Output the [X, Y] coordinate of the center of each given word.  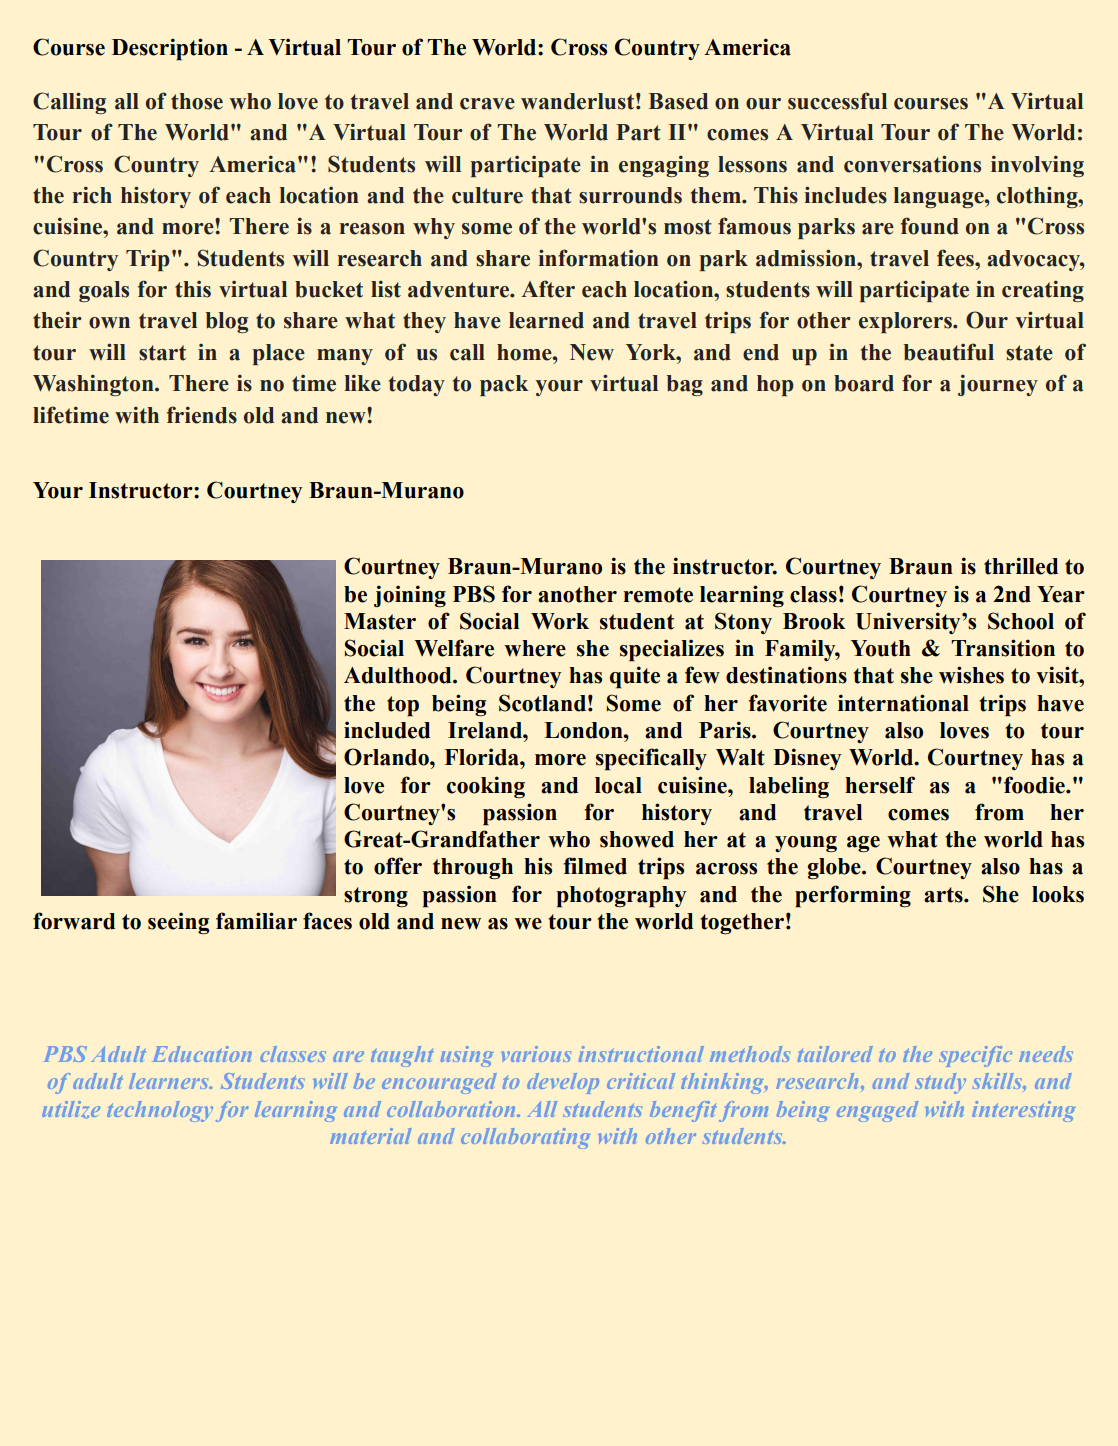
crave [487, 104]
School [1021, 621]
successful [837, 101]
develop [563, 1083]
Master [380, 621]
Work [560, 621]
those [197, 101]
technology [160, 1111]
